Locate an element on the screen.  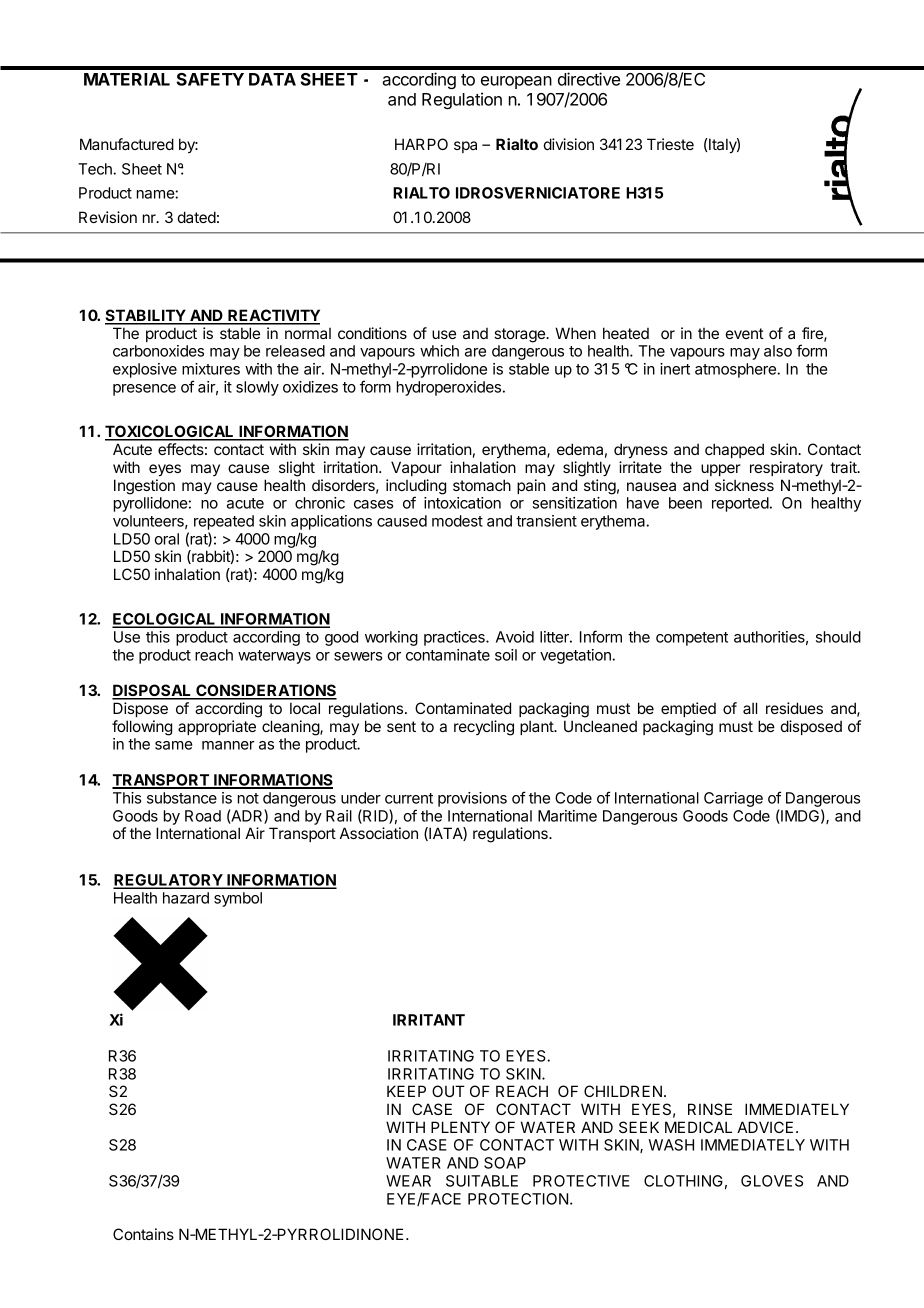
provisions is located at coordinates (472, 799).
